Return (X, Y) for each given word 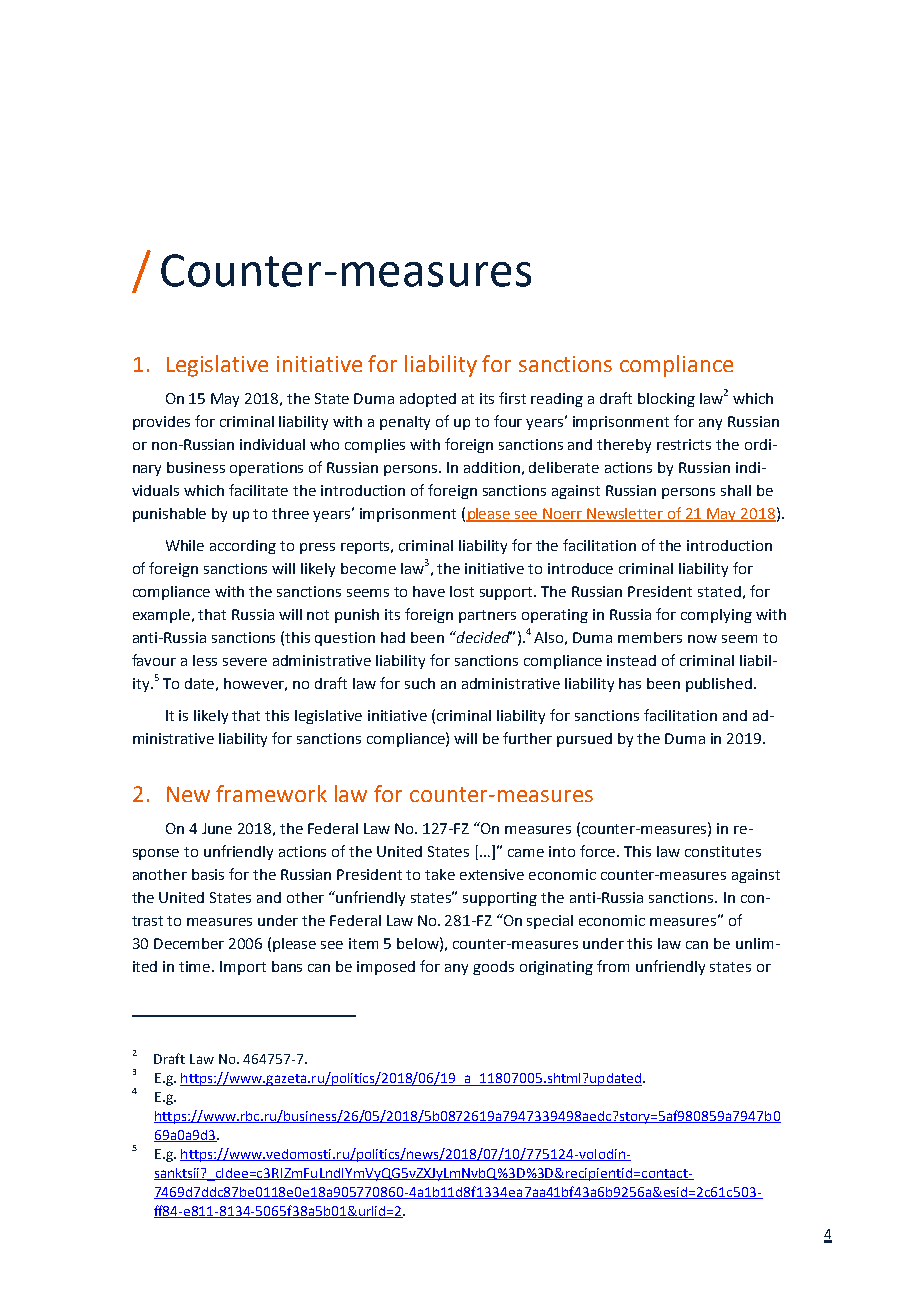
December (189, 943)
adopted (428, 400)
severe (245, 662)
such (420, 683)
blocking (666, 400)
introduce (580, 568)
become (368, 568)
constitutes (723, 851)
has (630, 683)
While (185, 545)
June (217, 828)
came (526, 853)
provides (161, 423)
